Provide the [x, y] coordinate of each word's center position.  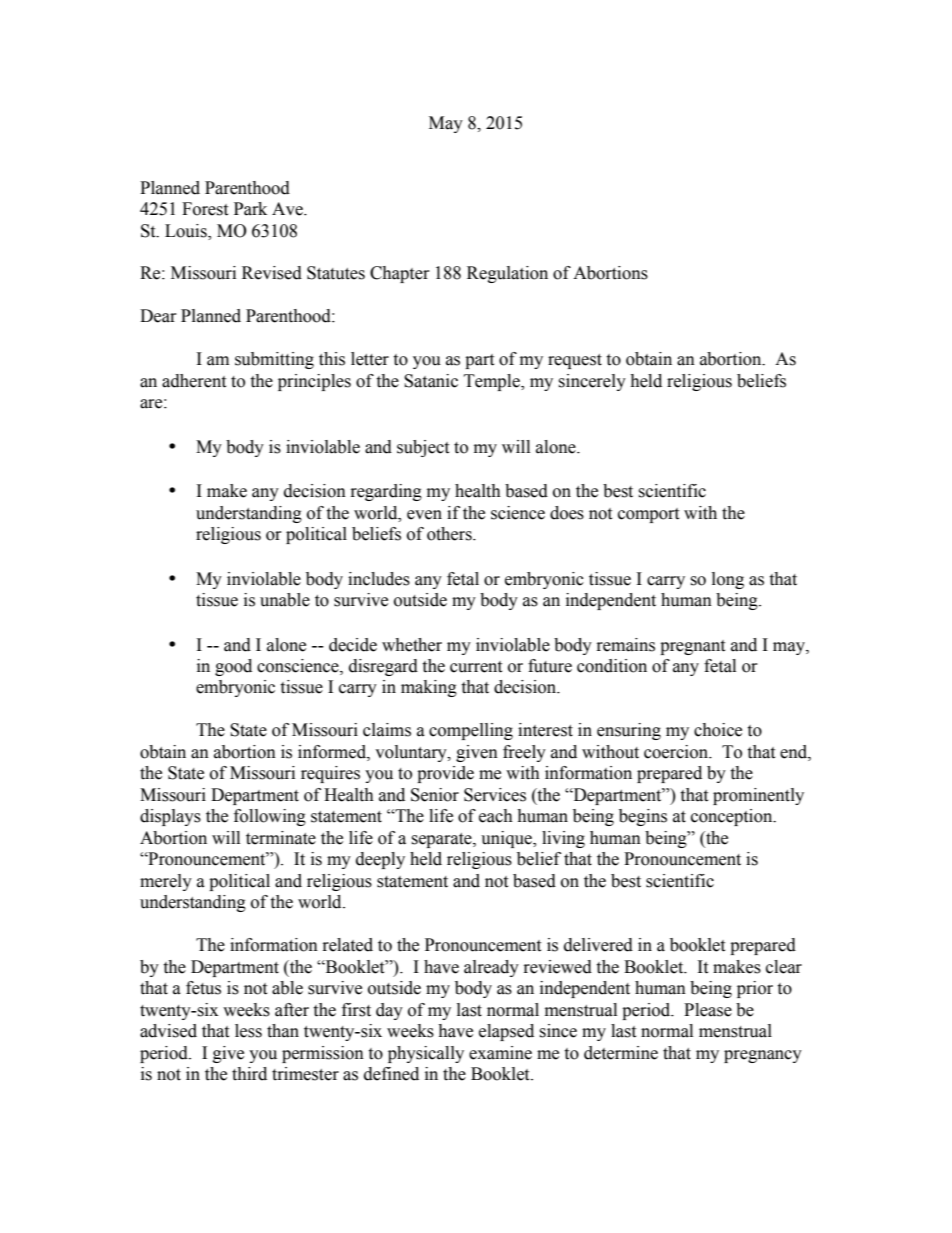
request [575, 361]
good [233, 667]
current [476, 667]
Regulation [507, 274]
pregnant [692, 647]
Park [250, 209]
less [248, 1031]
